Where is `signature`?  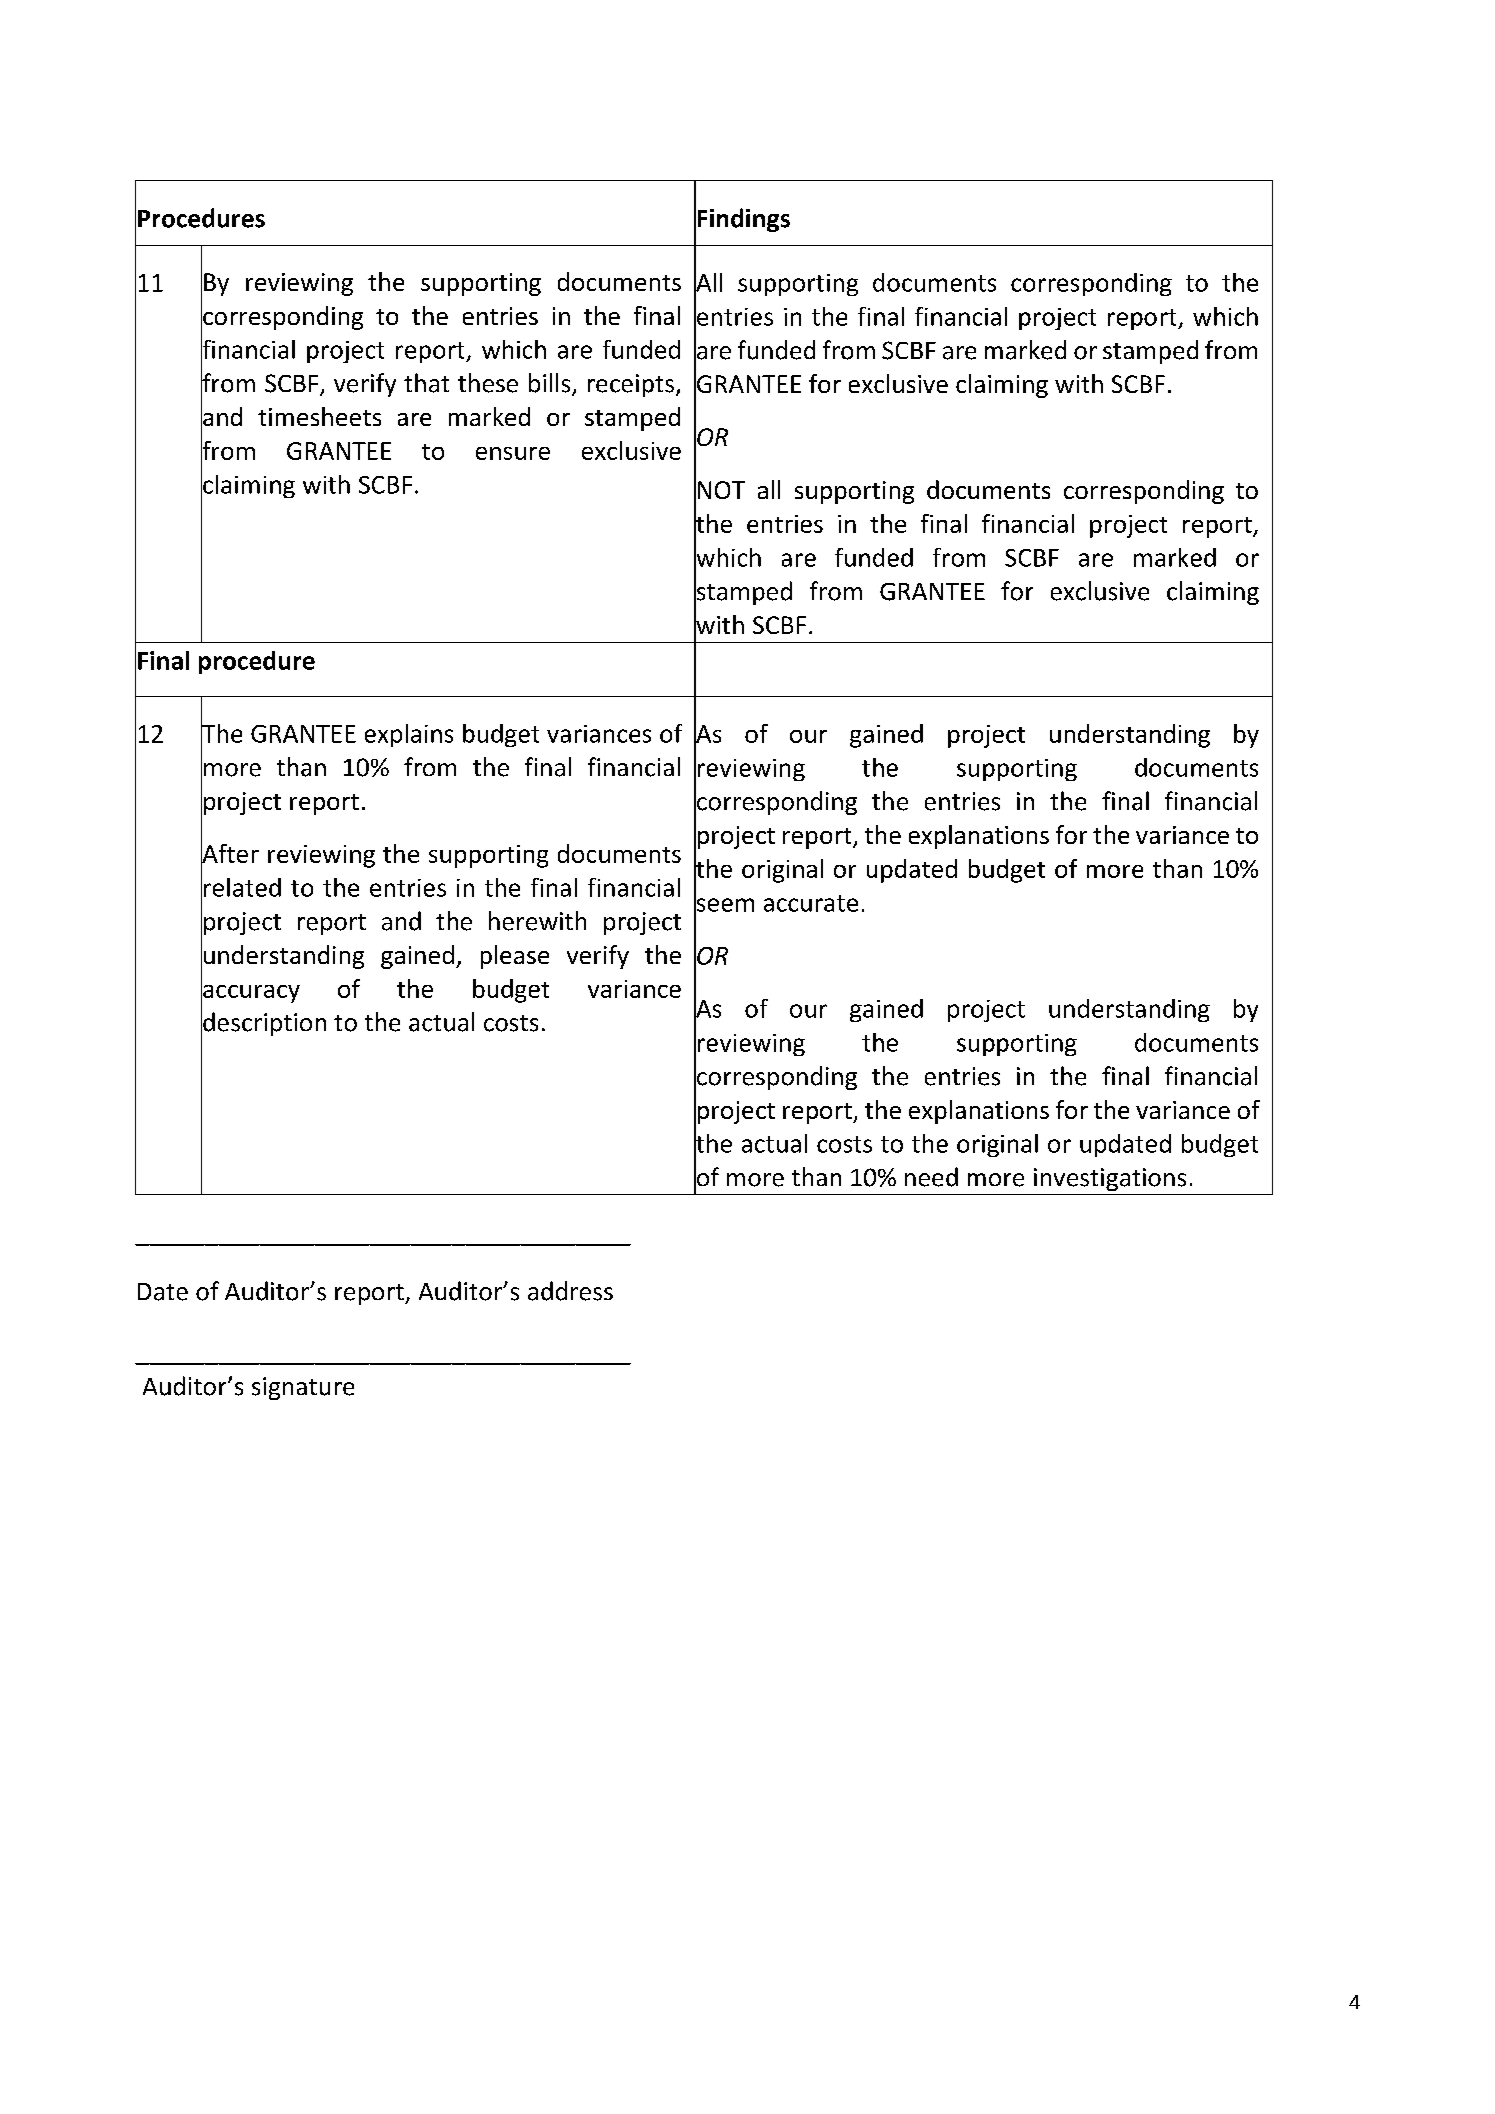
signature is located at coordinates (303, 1388).
